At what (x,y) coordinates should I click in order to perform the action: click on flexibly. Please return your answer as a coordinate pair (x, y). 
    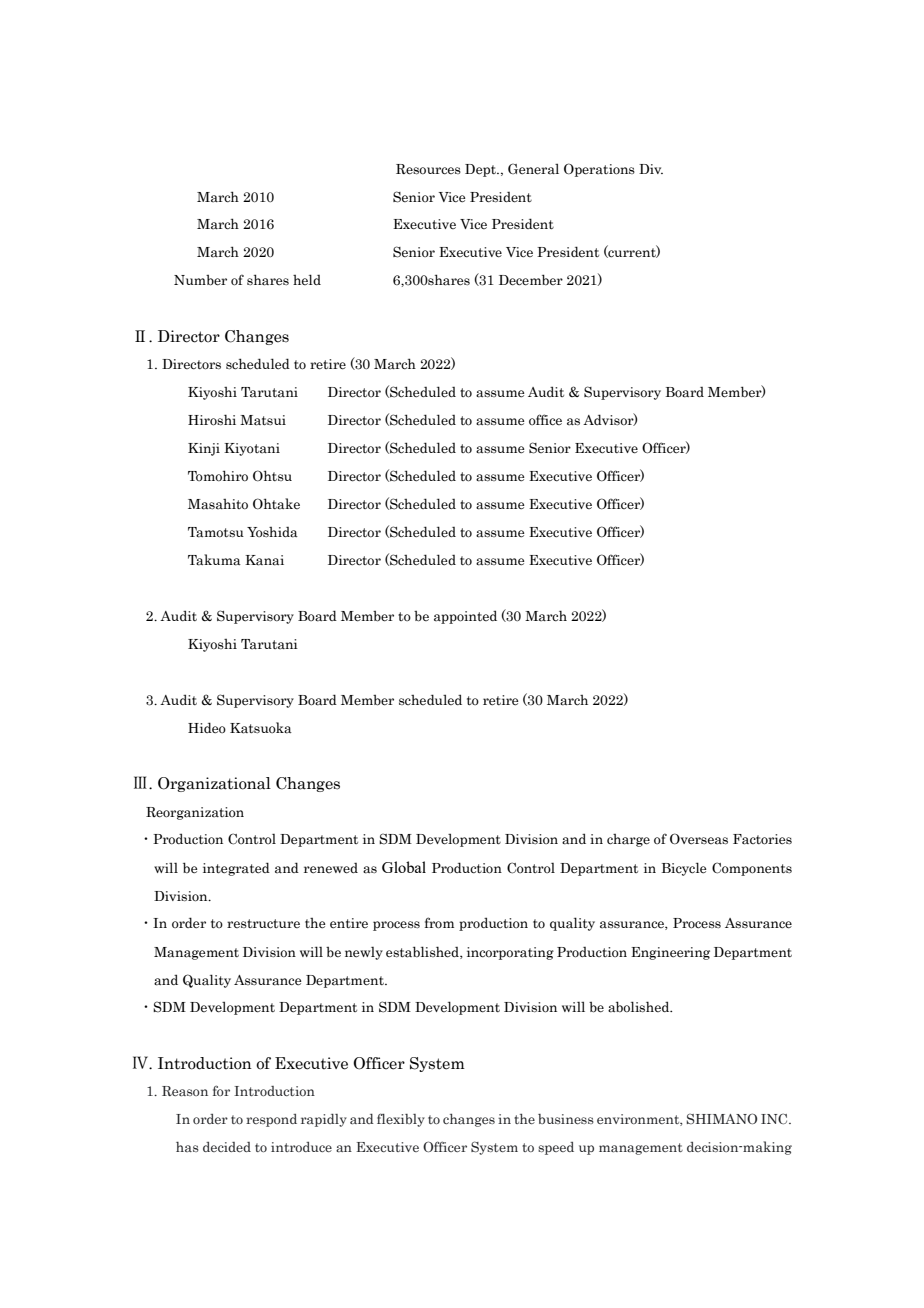
    Looking at the image, I should click on (401, 1120).
